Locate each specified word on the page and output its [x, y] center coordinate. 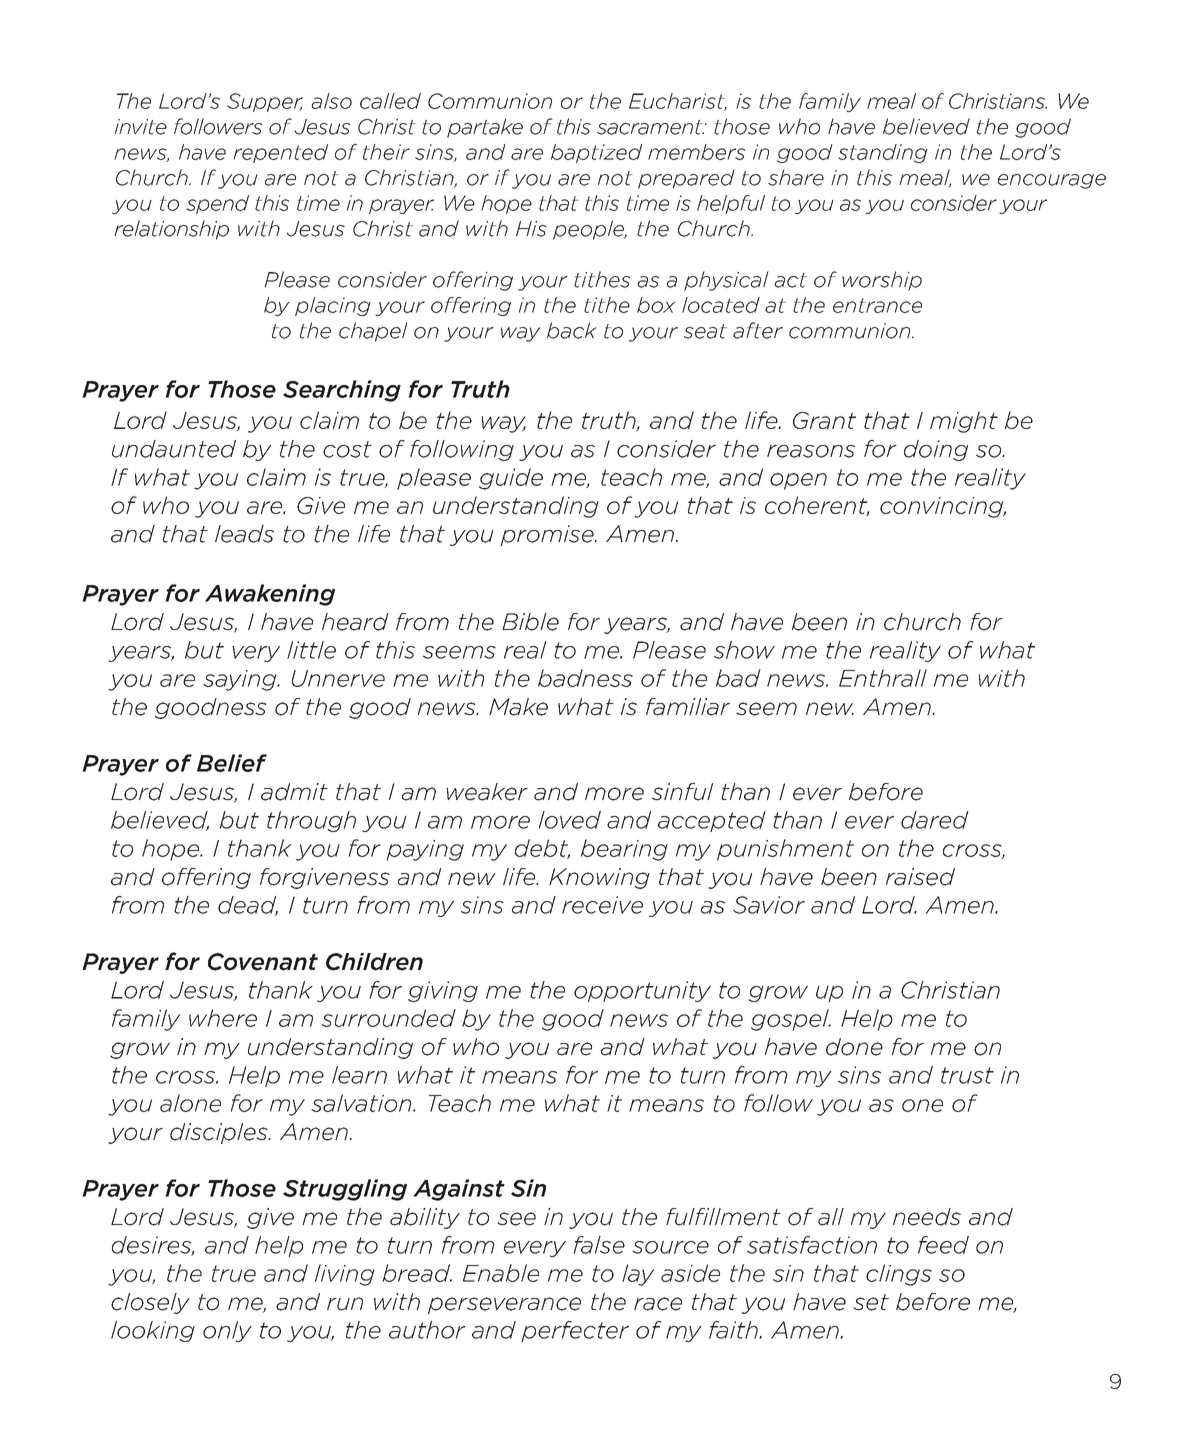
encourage [1052, 181]
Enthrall [883, 678]
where [223, 1018]
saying [241, 680]
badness [585, 678]
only [227, 1331]
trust [967, 1075]
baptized [596, 153]
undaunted [174, 449]
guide [511, 479]
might [964, 422]
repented [280, 153]
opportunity [642, 991]
